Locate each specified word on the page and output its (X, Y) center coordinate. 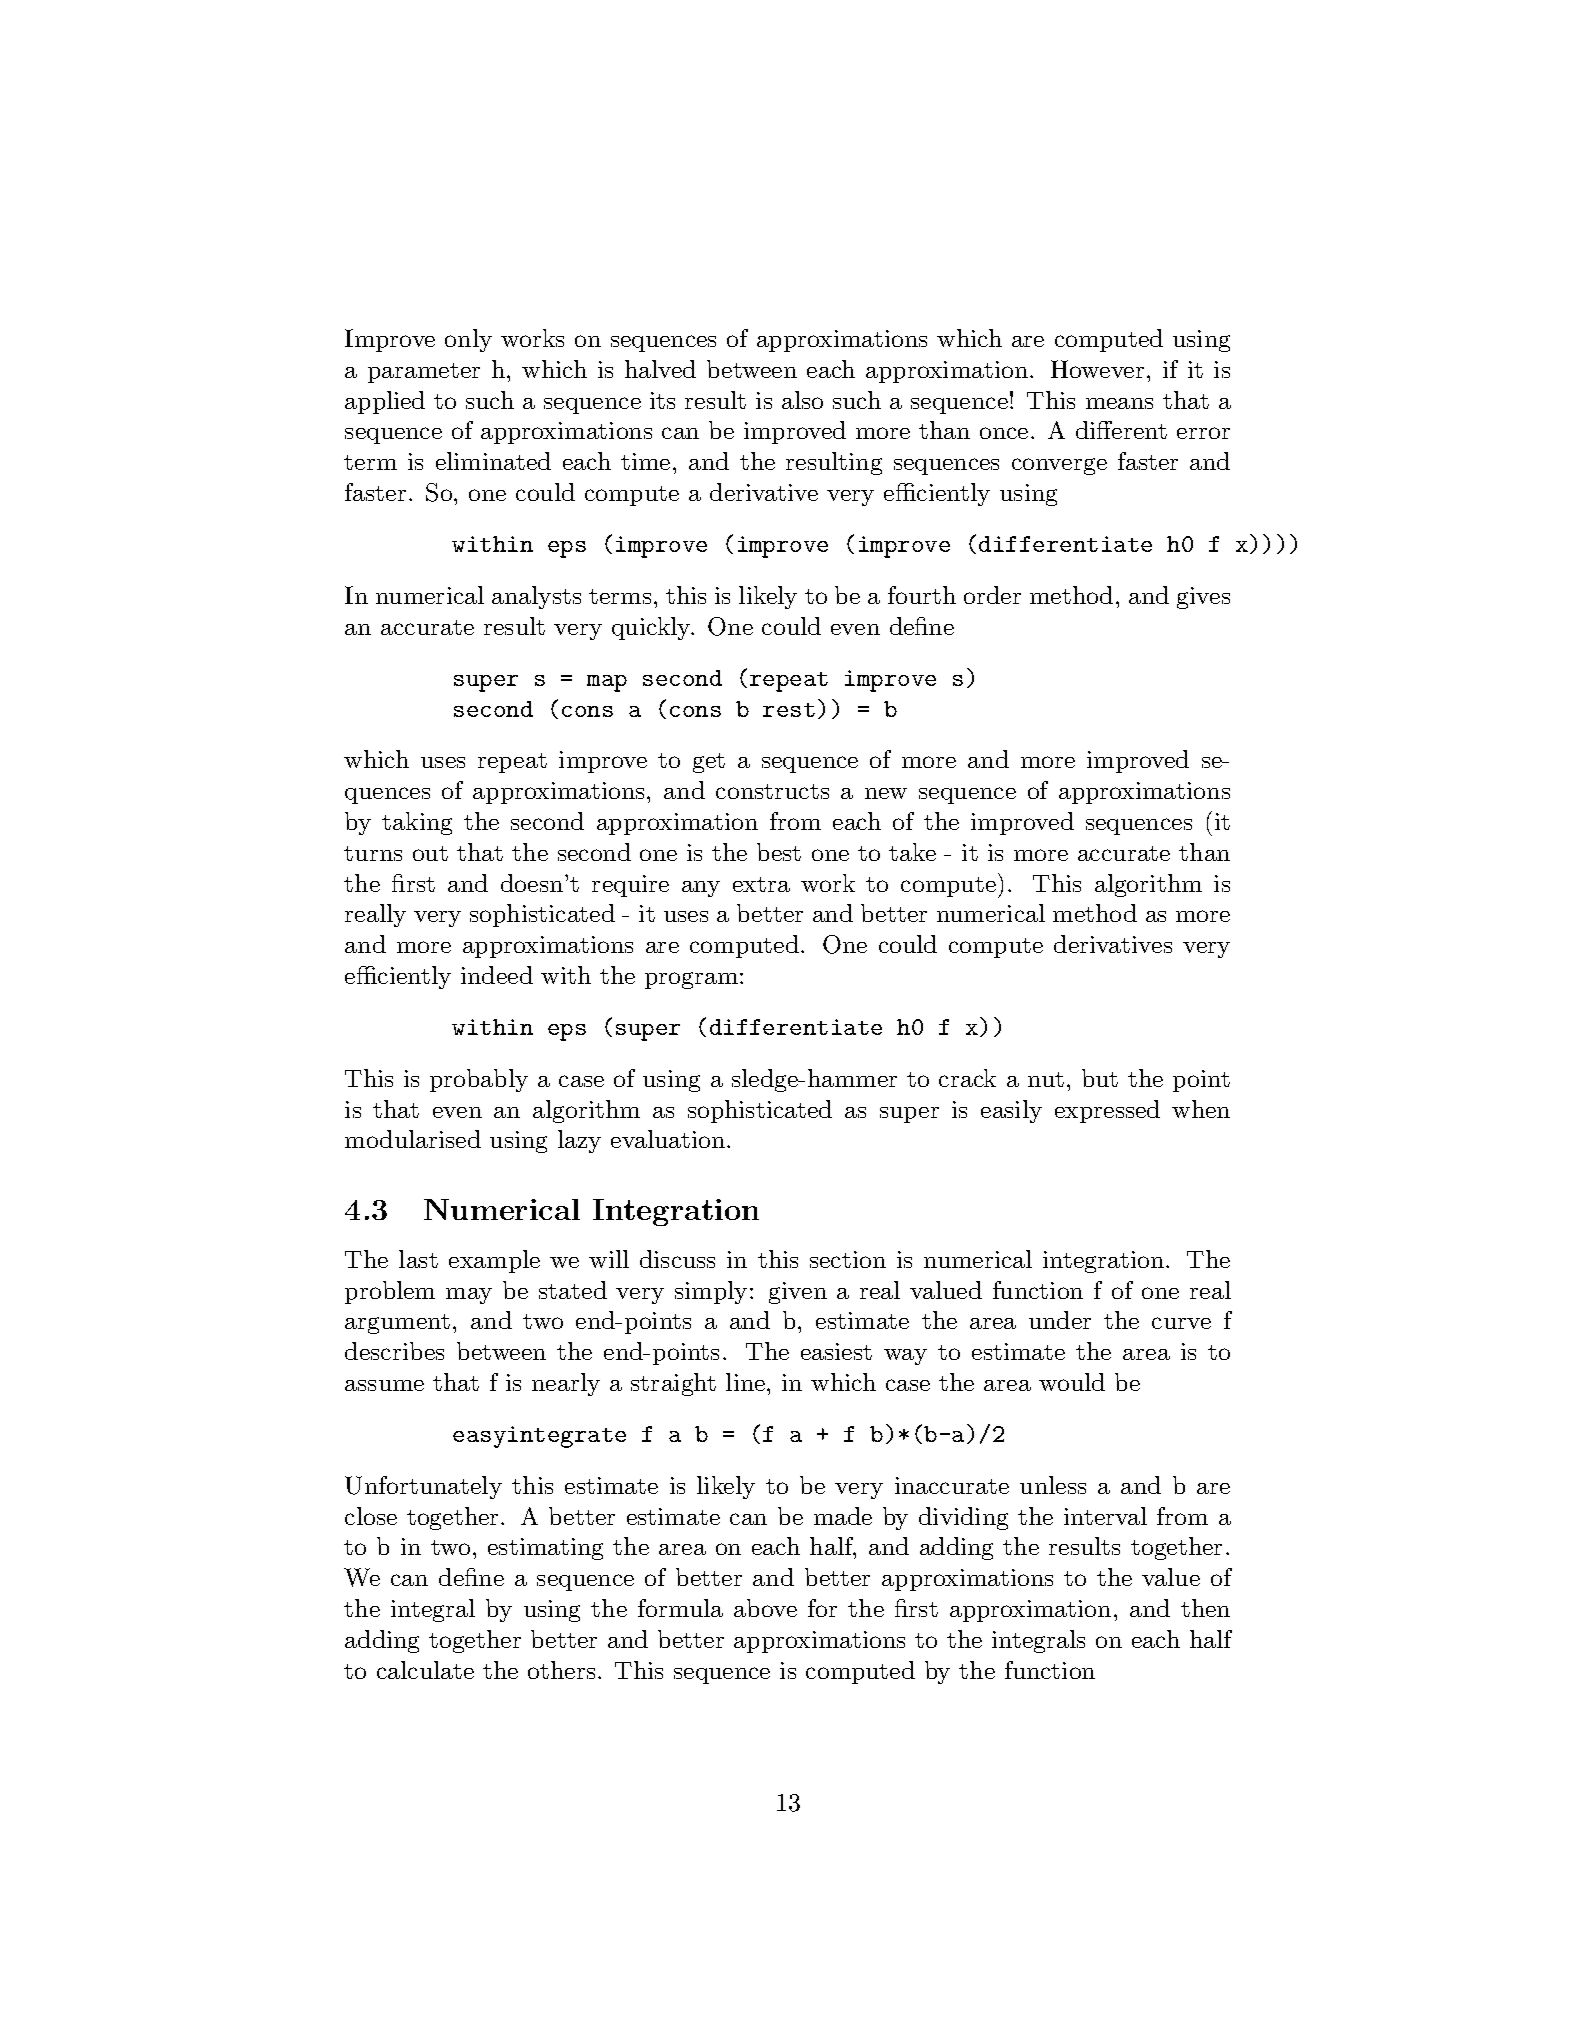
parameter (424, 373)
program (691, 980)
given (798, 1293)
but (1100, 1078)
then (1205, 1608)
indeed (497, 975)
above (765, 1608)
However (1097, 369)
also (802, 400)
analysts (536, 597)
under (1060, 1320)
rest (789, 710)
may (469, 1296)
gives (1203, 598)
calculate (425, 1670)
